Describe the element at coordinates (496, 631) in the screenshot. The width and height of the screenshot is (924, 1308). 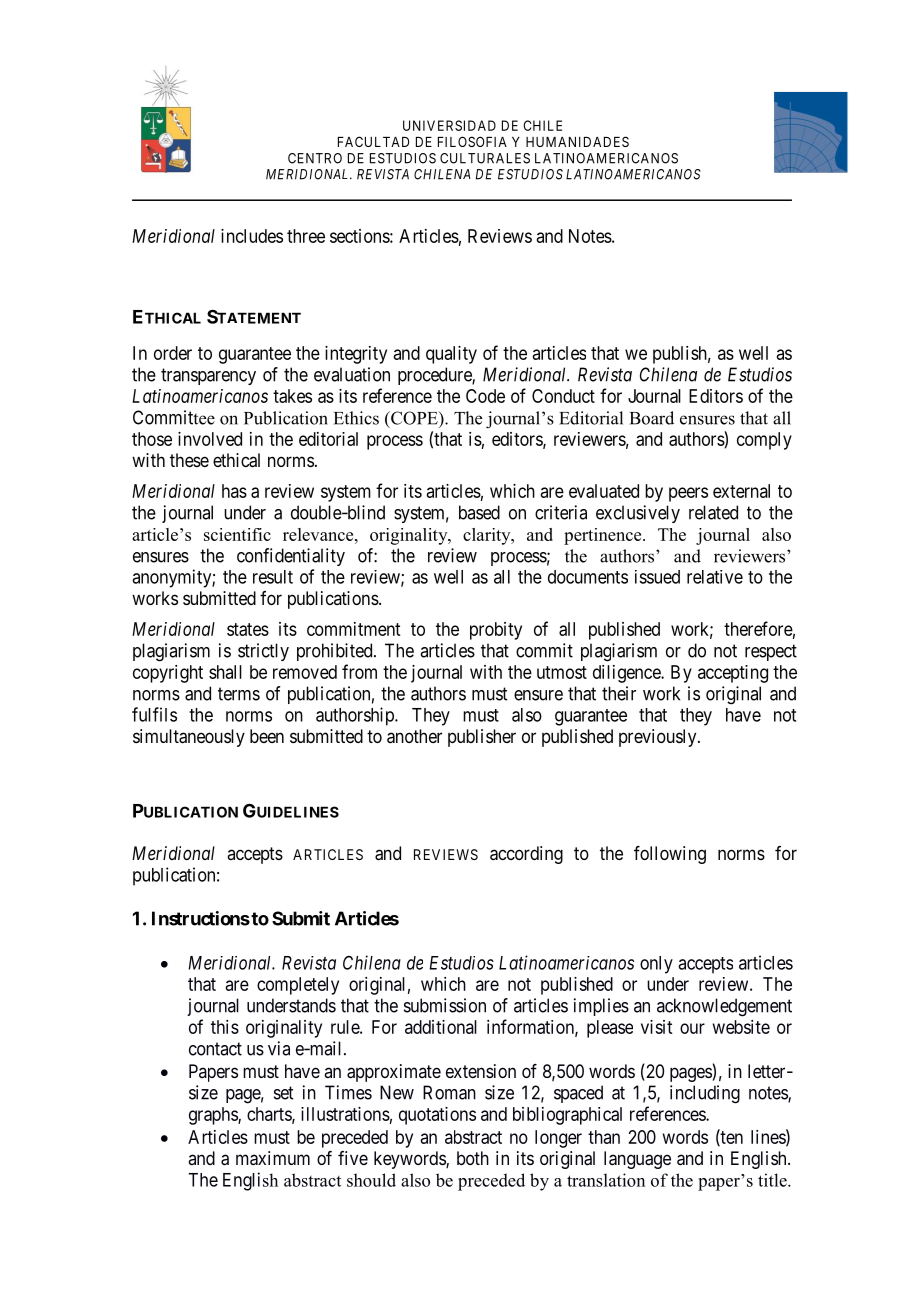
I see `probity` at that location.
